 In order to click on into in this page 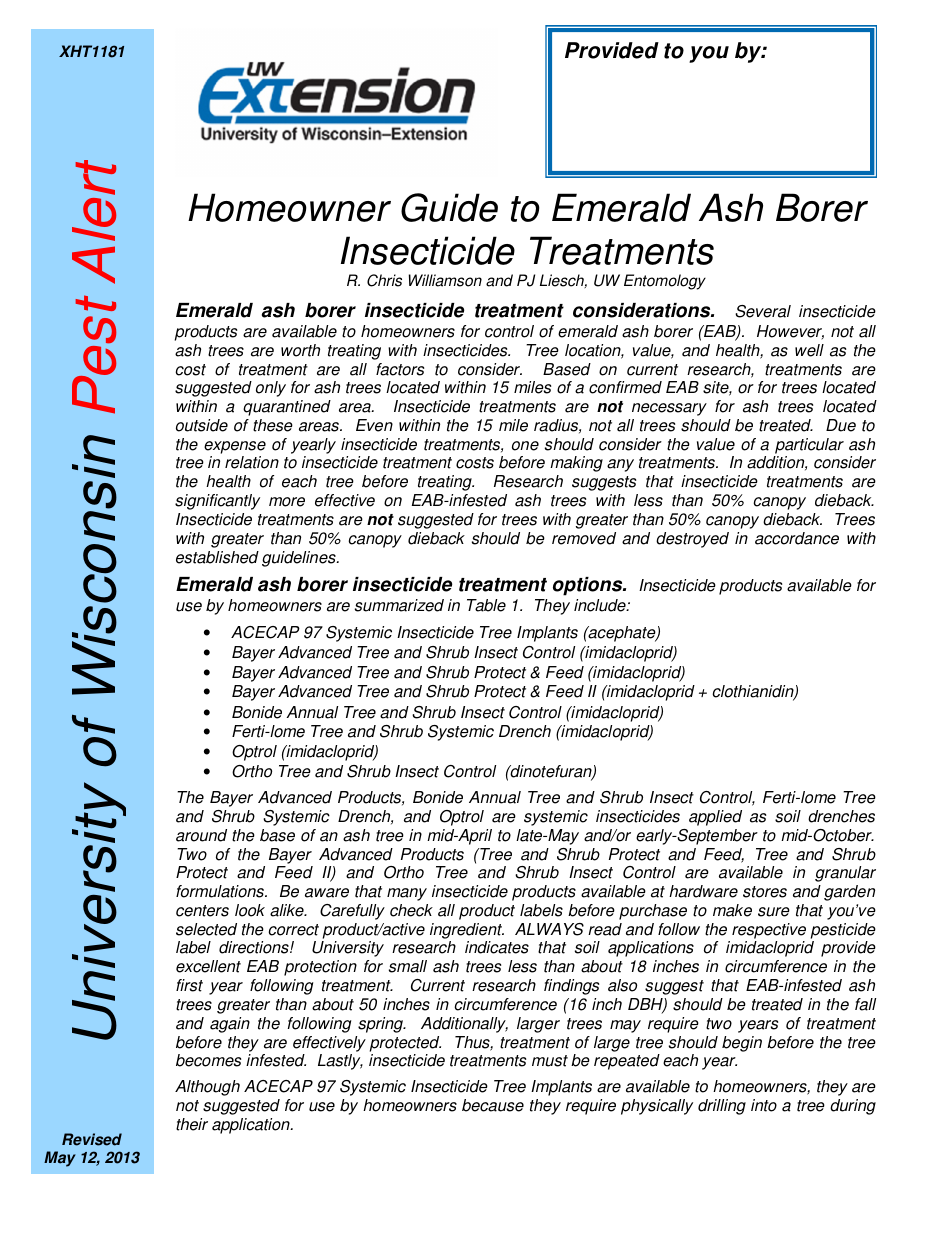, I will do `click(764, 1105)`.
